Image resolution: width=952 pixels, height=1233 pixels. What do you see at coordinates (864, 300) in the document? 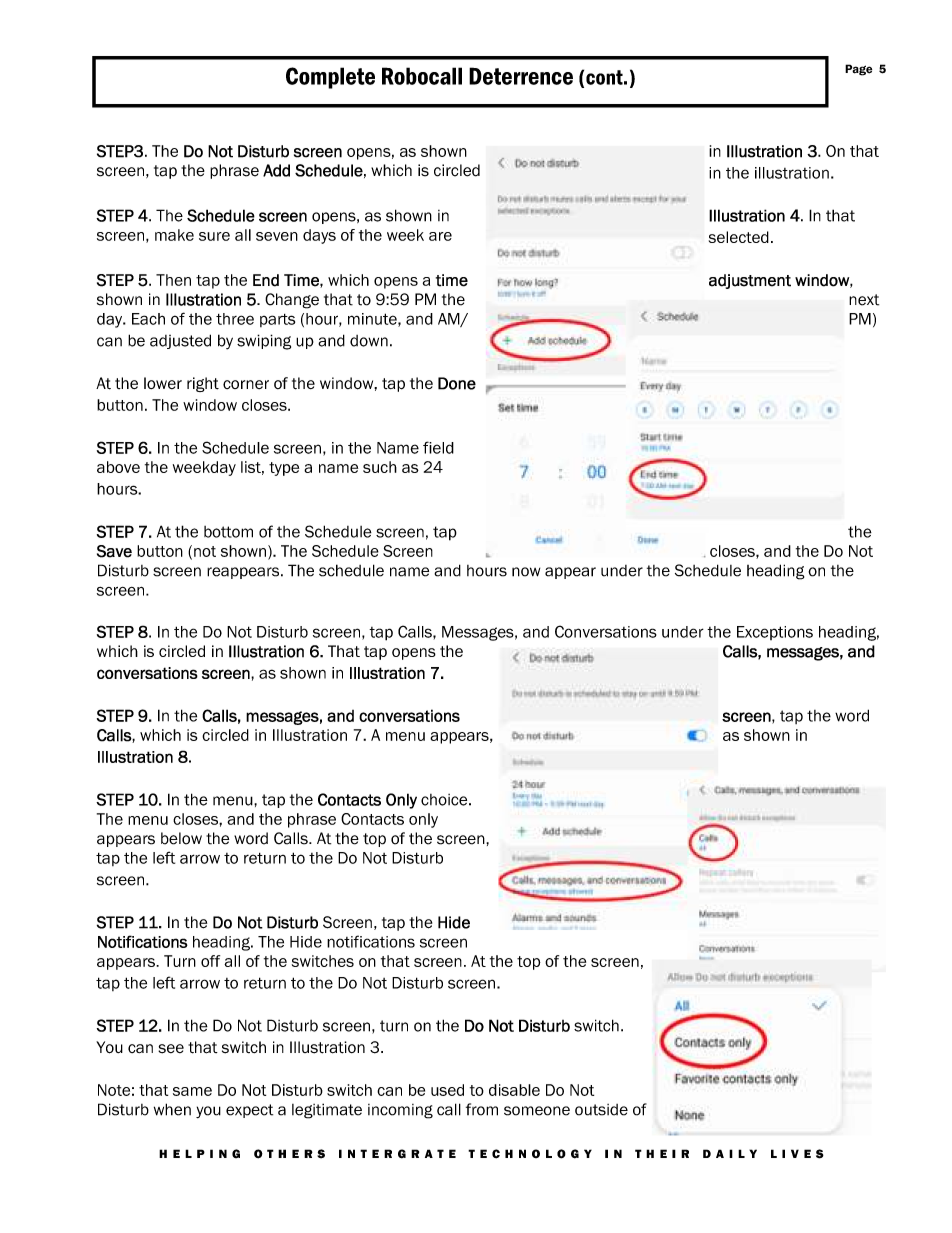
I see `next` at bounding box center [864, 300].
